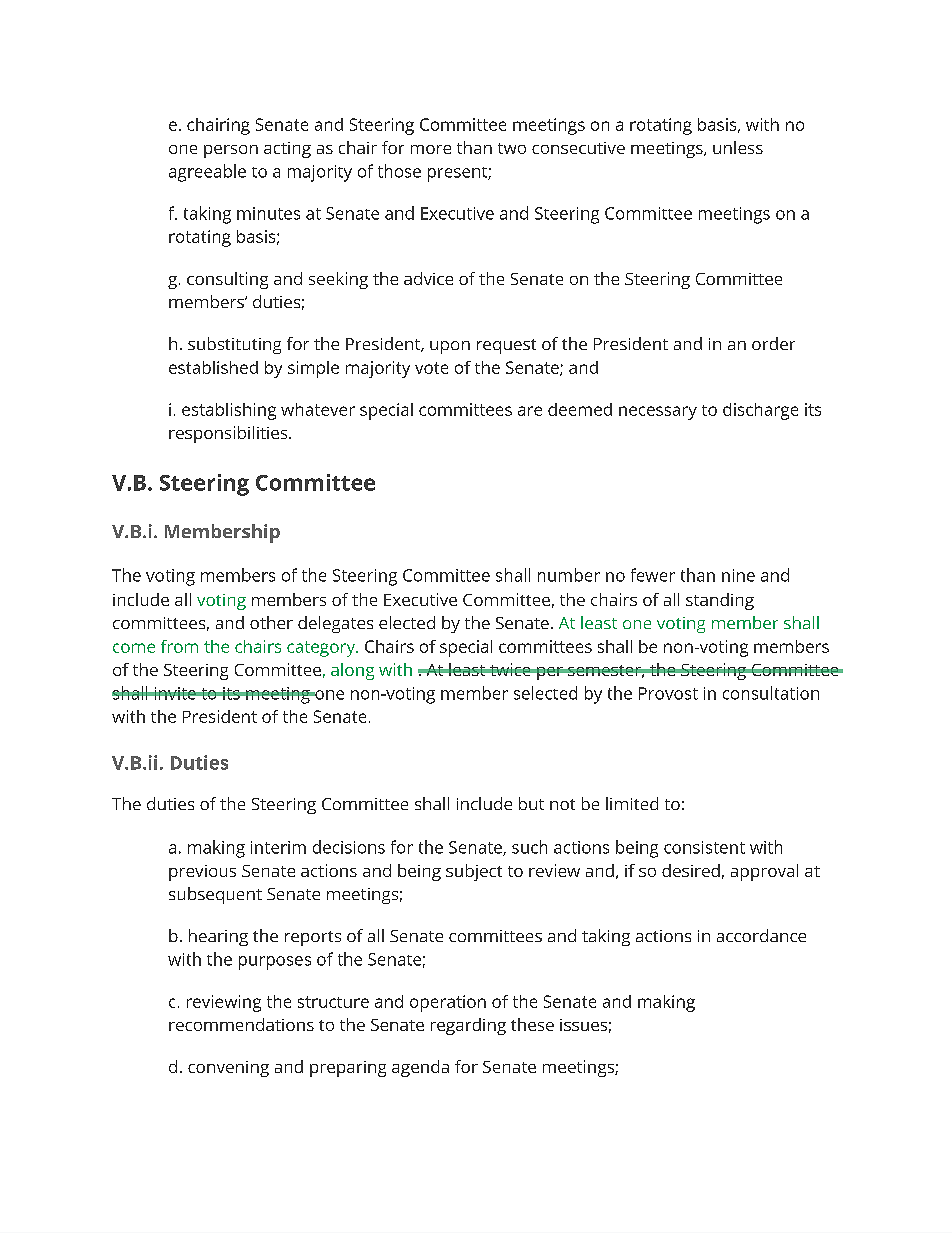  Describe the element at coordinates (134, 648) in the image. I see `come` at that location.
